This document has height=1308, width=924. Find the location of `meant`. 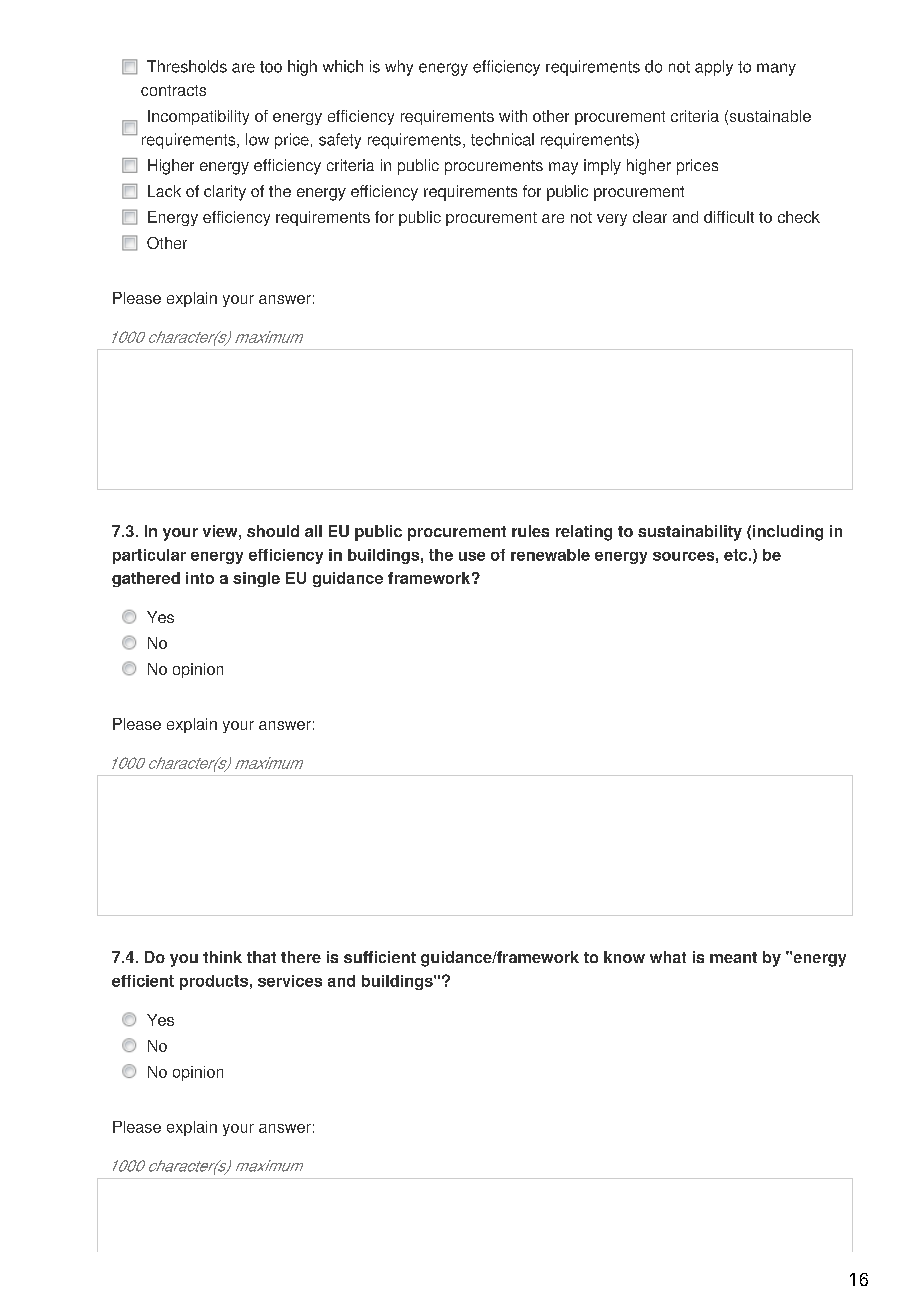

meant is located at coordinates (733, 957).
